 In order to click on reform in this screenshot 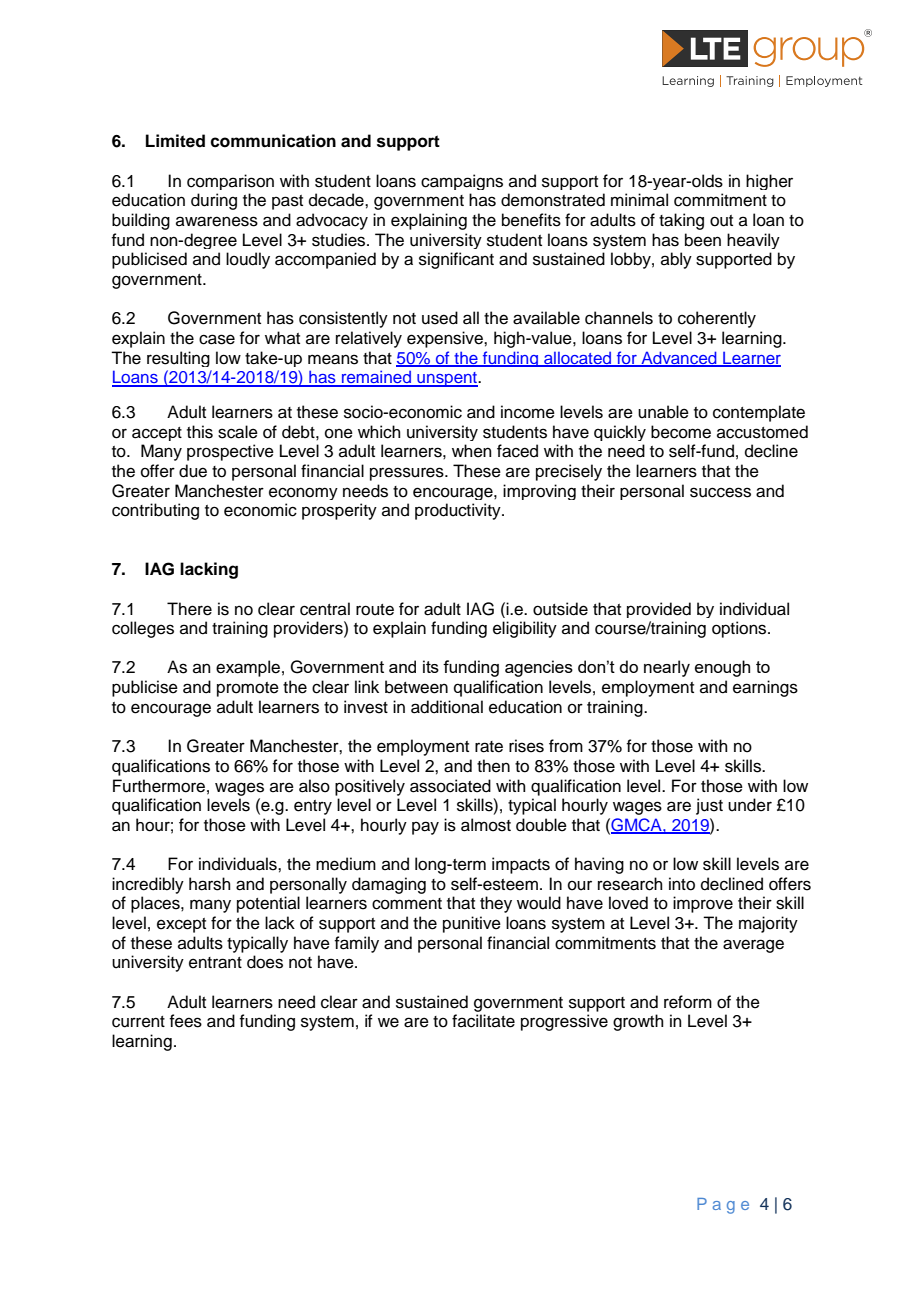, I will do `click(688, 1002)`.
